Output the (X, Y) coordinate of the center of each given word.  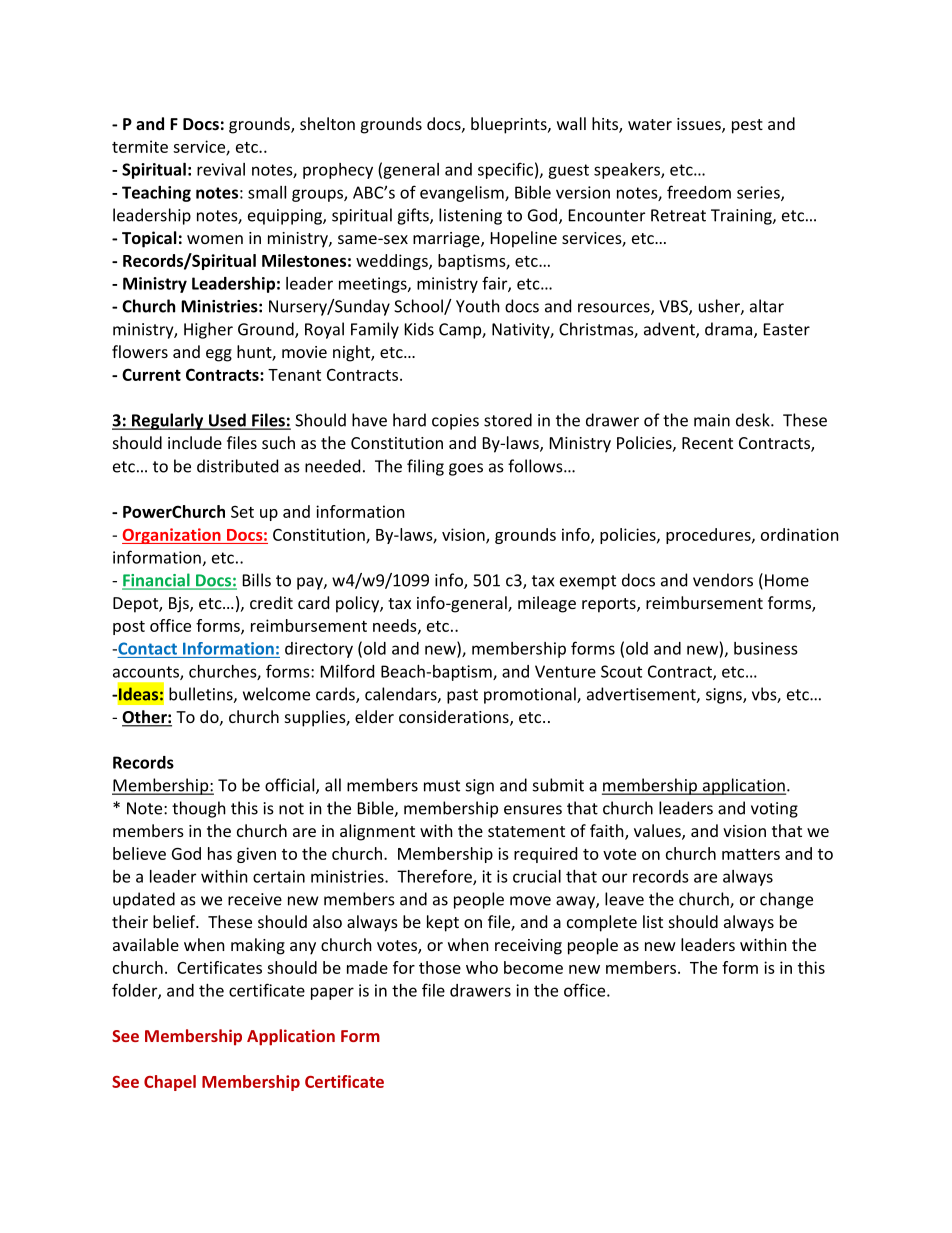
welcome (276, 694)
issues (700, 125)
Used (227, 421)
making (258, 946)
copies (455, 422)
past (462, 696)
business (766, 648)
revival (221, 169)
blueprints (510, 125)
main (712, 420)
